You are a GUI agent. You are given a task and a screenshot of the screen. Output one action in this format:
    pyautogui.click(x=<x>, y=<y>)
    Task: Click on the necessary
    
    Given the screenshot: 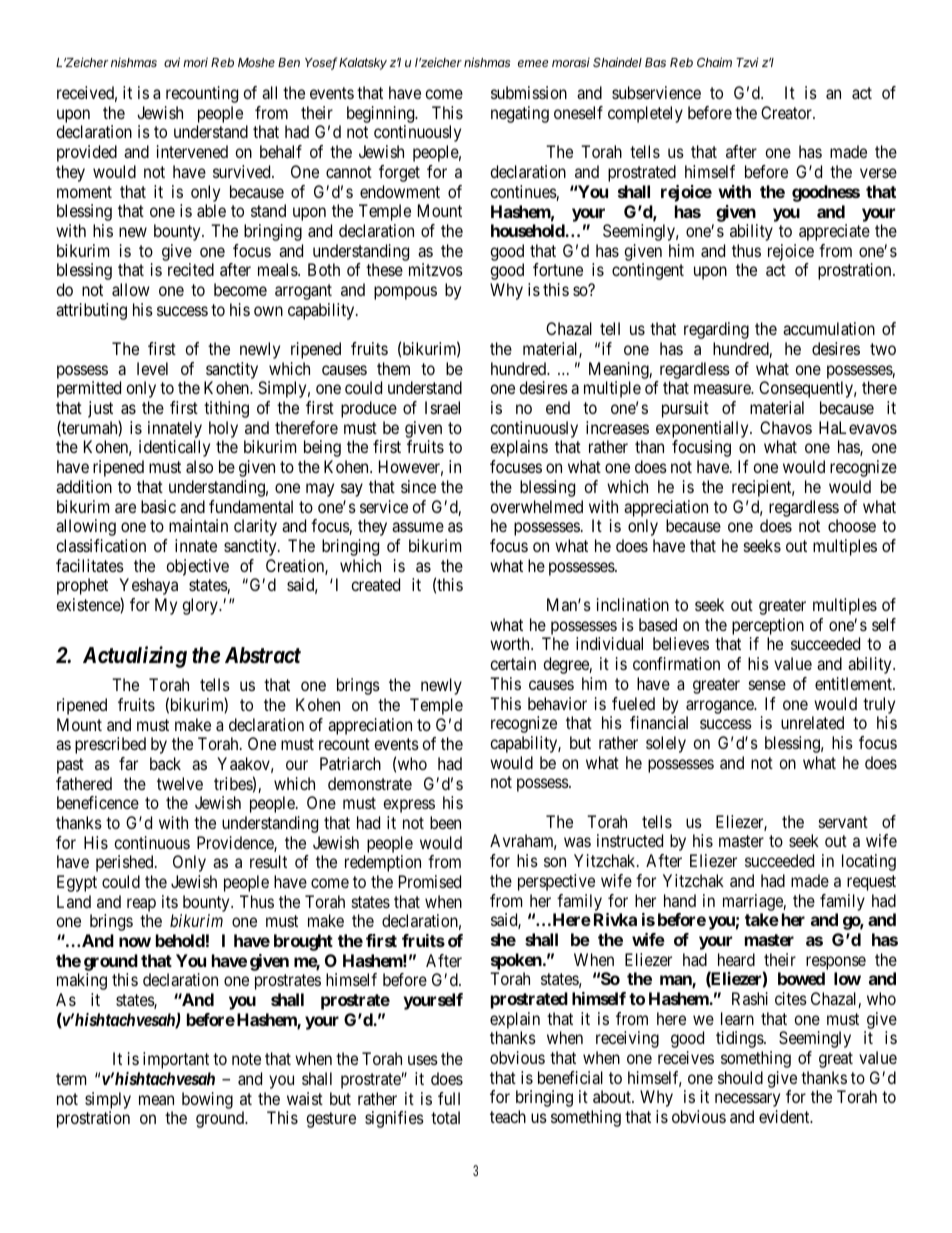 What is the action you would take?
    pyautogui.click(x=747, y=1100)
